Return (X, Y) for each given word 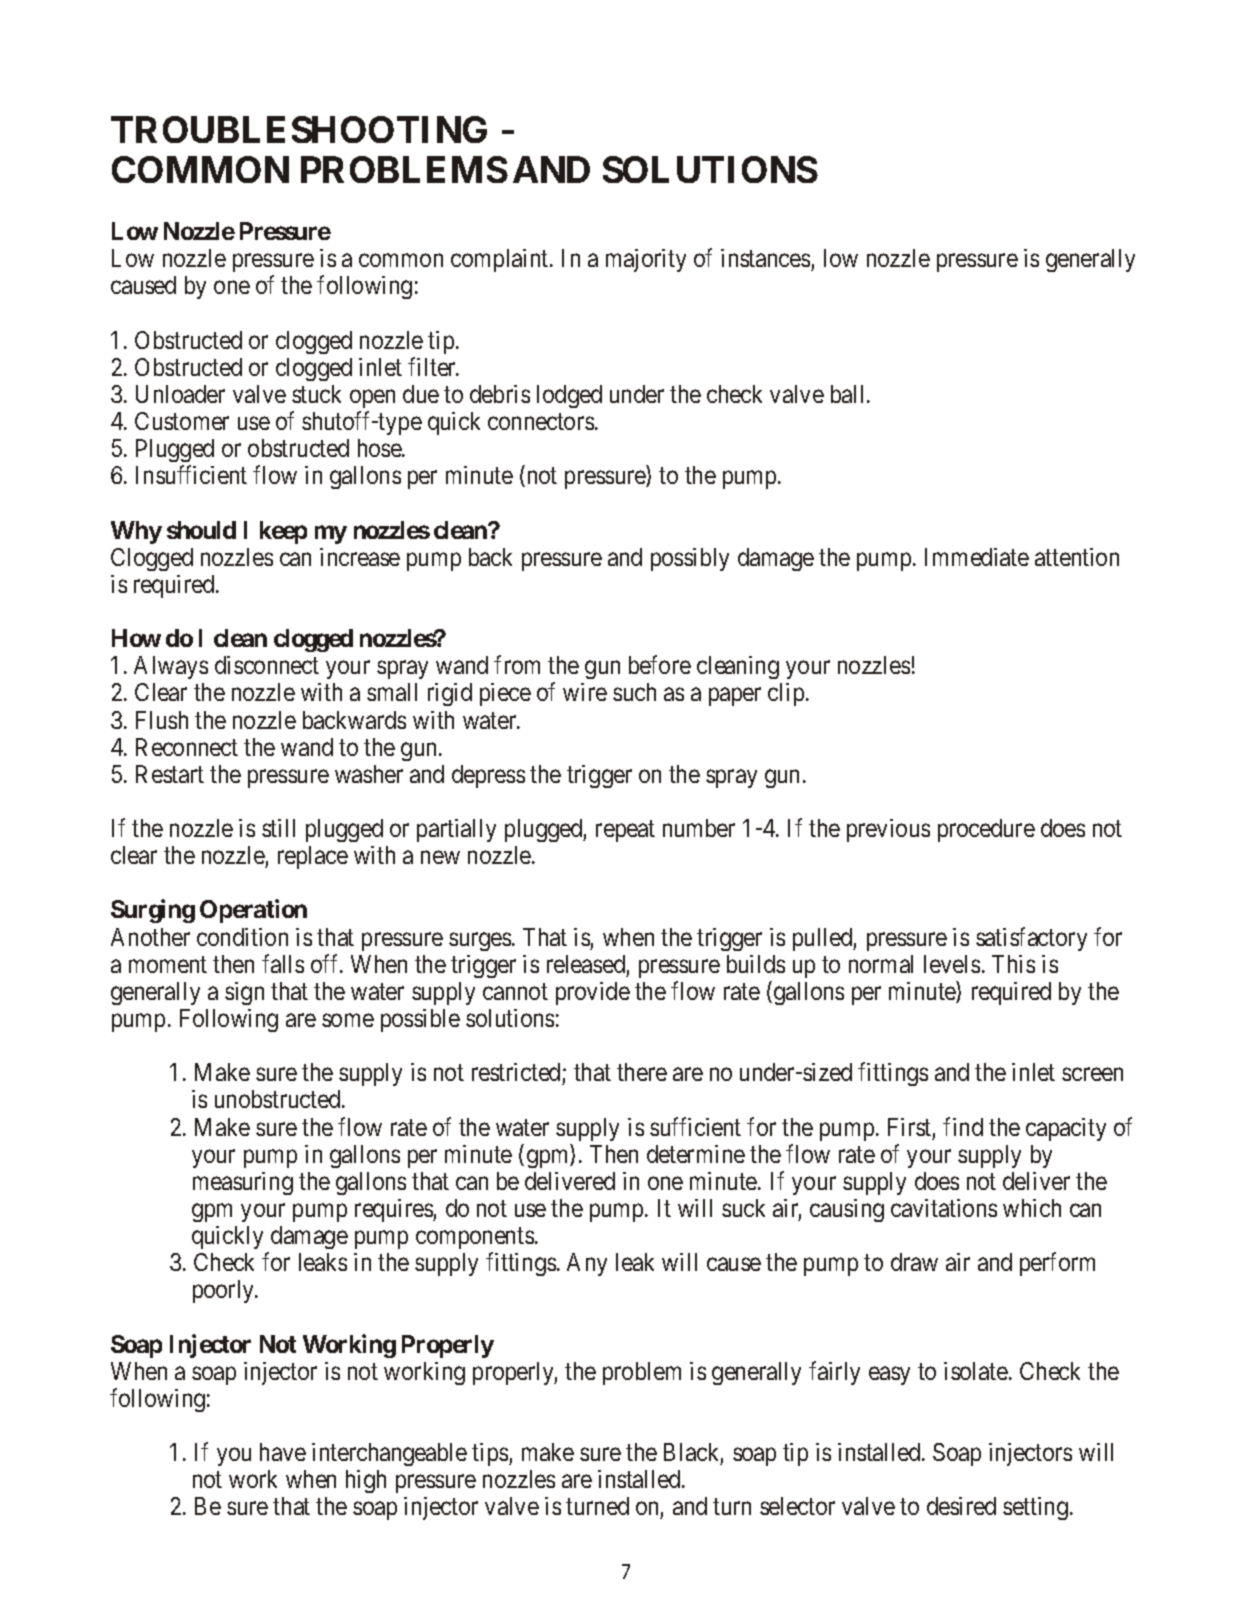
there (642, 1072)
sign (244, 993)
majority (646, 260)
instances (765, 258)
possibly (690, 559)
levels (952, 964)
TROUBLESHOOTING (299, 129)
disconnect (267, 665)
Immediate (977, 557)
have (283, 1452)
